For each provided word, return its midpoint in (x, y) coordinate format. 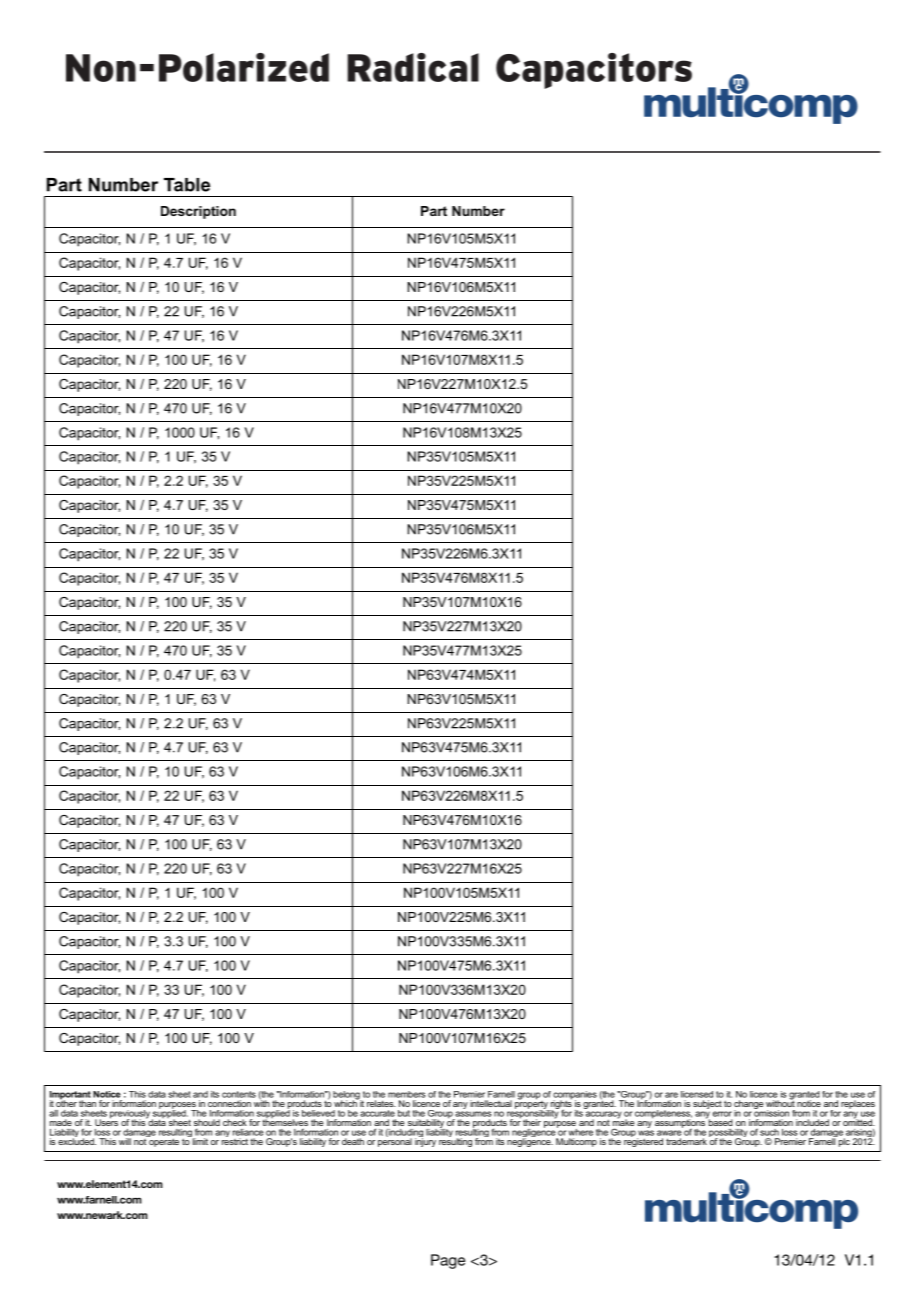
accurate (377, 1113)
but (404, 1113)
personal (395, 1141)
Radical (413, 67)
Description (198, 212)
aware (669, 1133)
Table (187, 185)
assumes (473, 1114)
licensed (697, 1094)
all (53, 1113)
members (406, 1094)
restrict (235, 1140)
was (646, 1133)
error (722, 1114)
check (234, 1122)
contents (239, 1094)
